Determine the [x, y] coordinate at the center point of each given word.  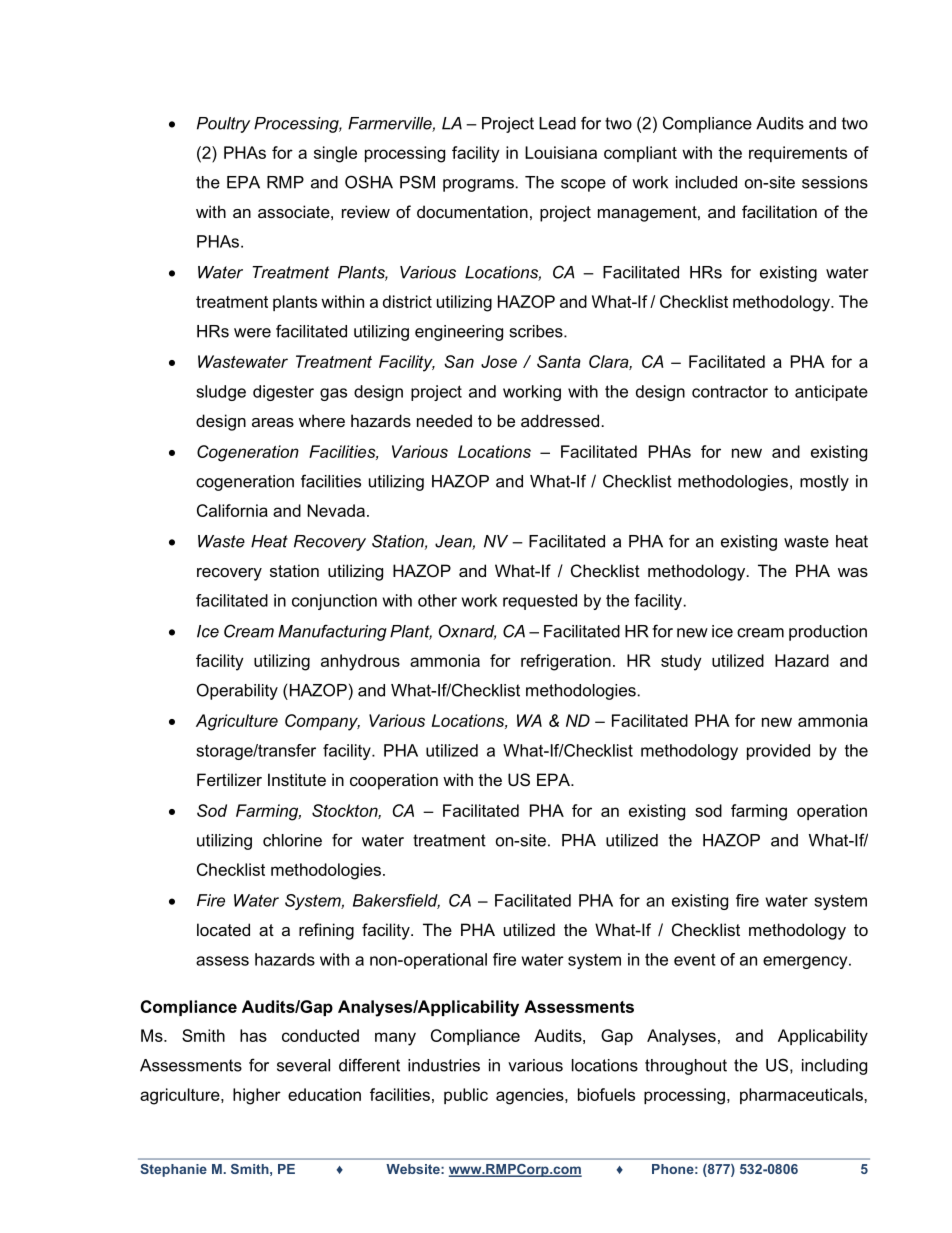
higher [257, 1096]
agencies [531, 1096]
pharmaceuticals [802, 1096]
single [335, 154]
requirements [798, 154]
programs [478, 185]
